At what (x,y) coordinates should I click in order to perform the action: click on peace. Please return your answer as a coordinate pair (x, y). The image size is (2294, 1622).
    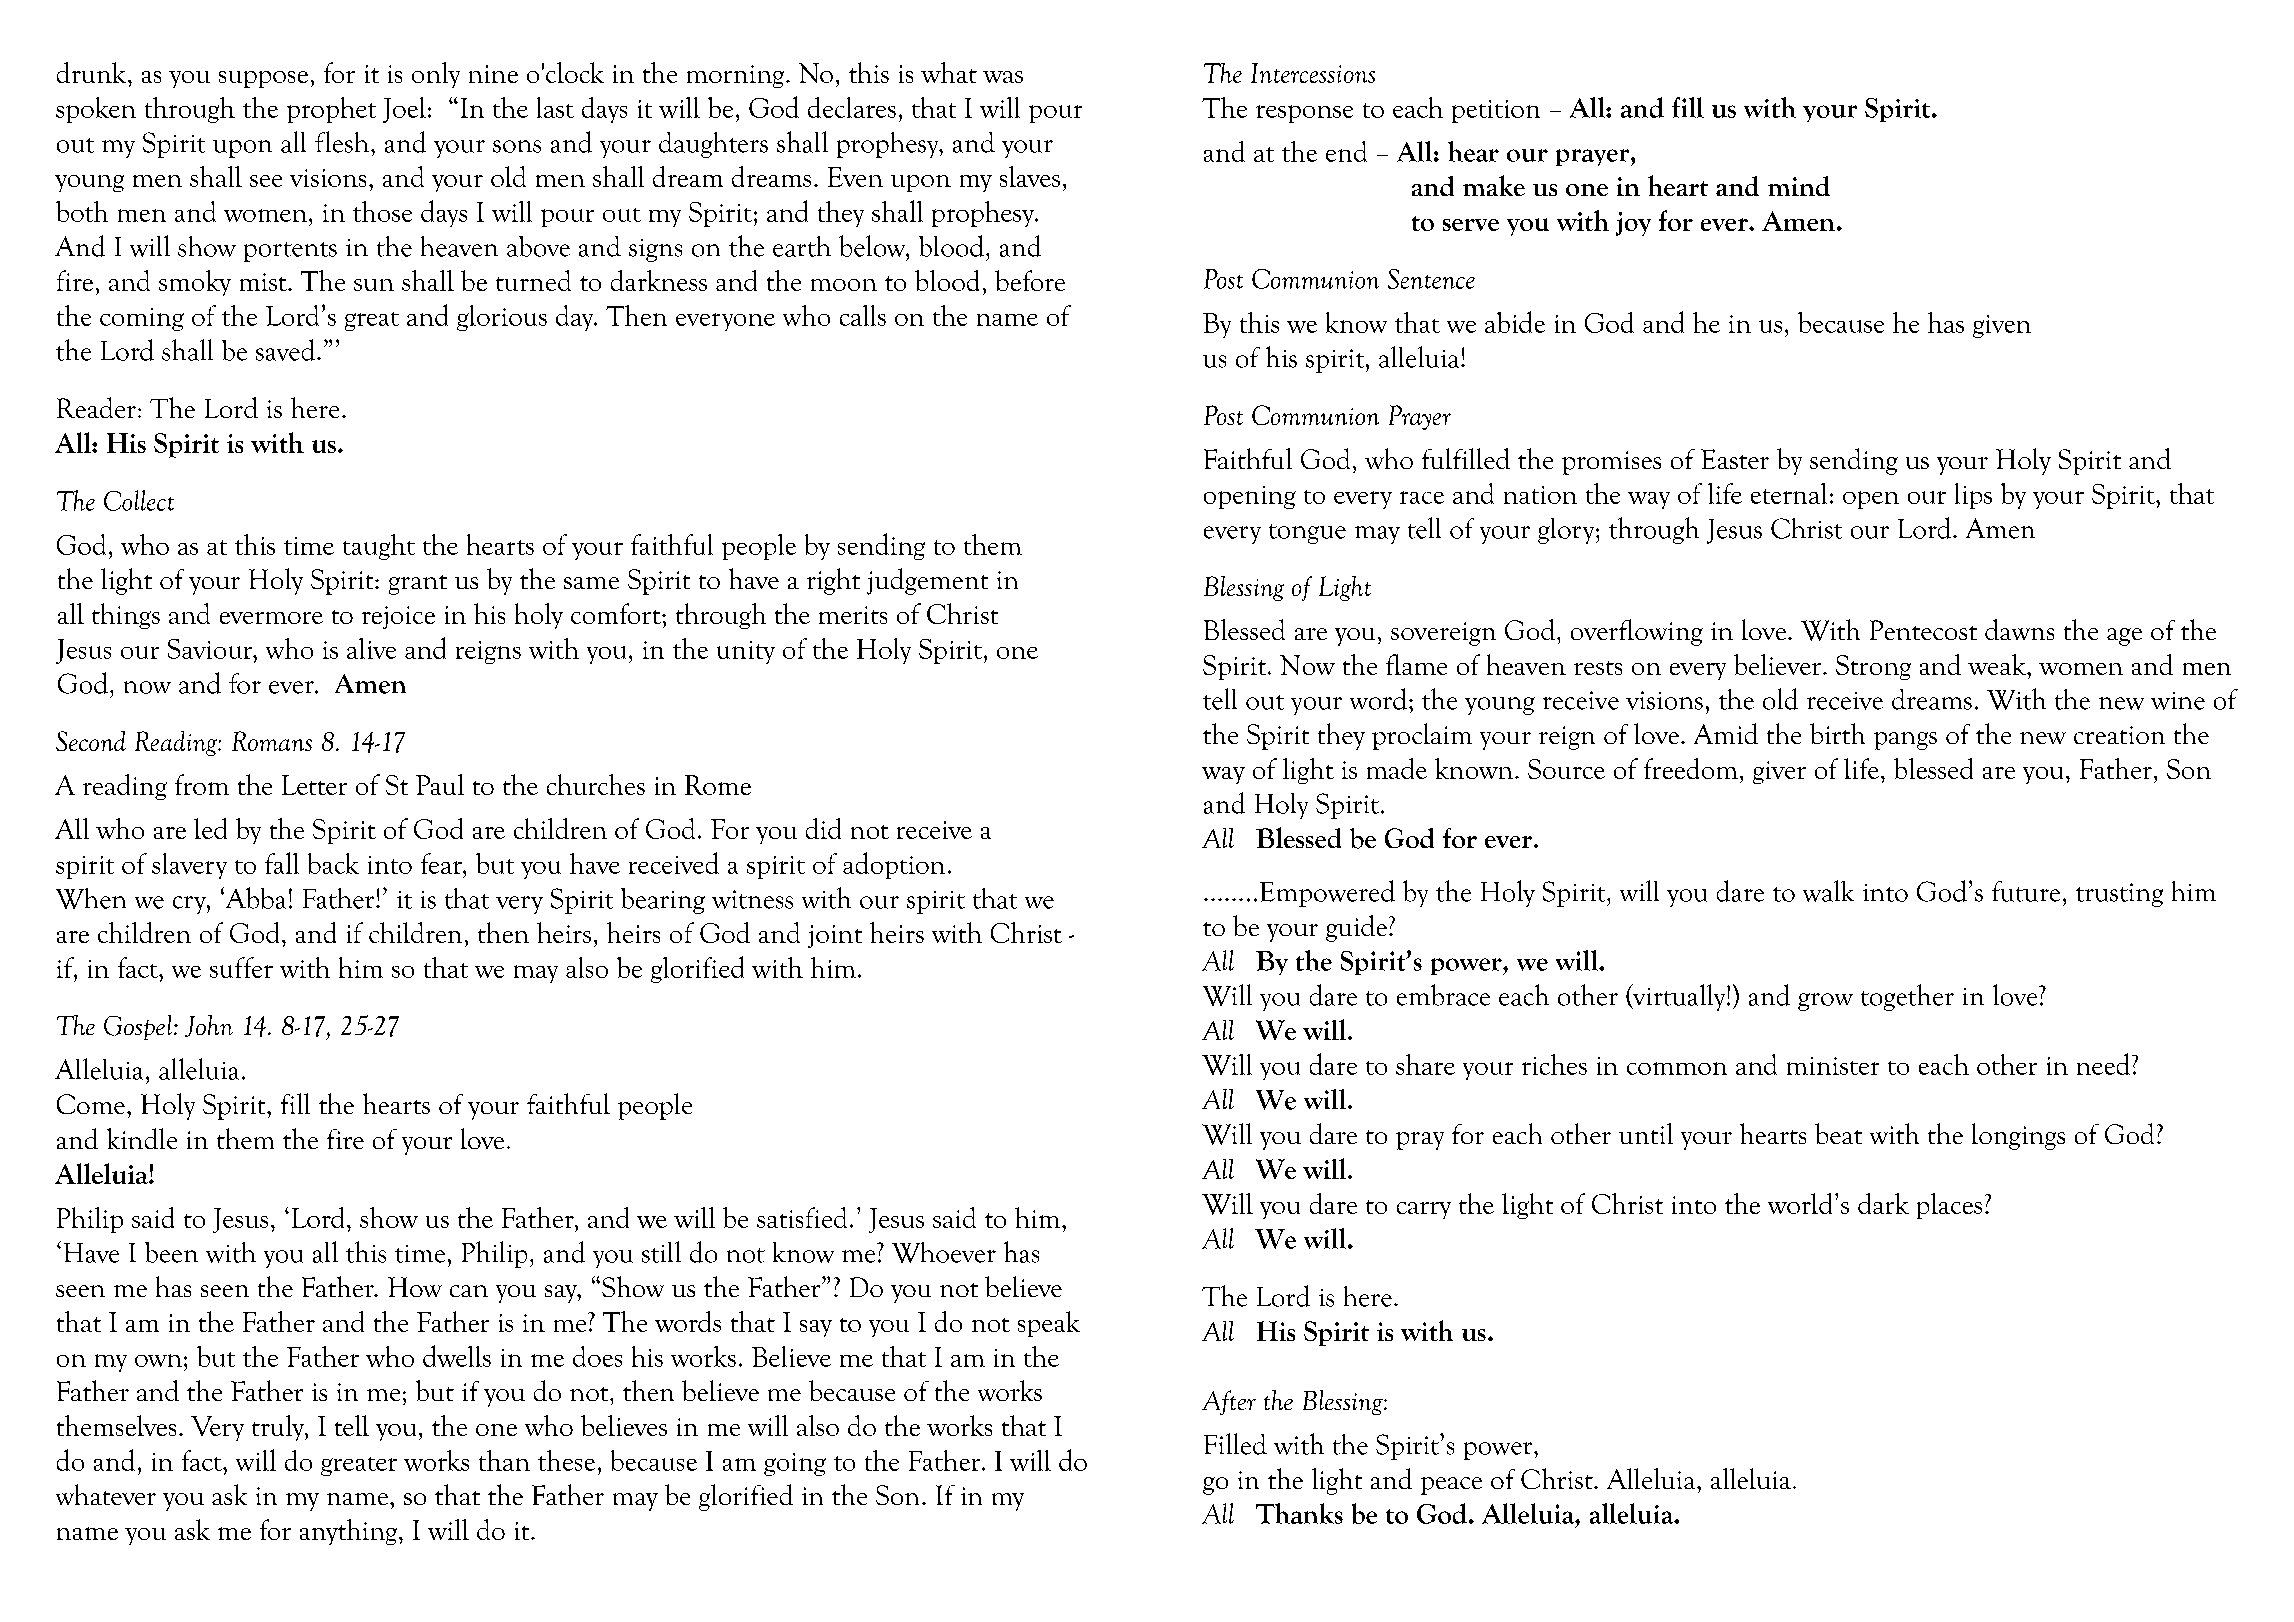
    Looking at the image, I should click on (1451, 1486).
